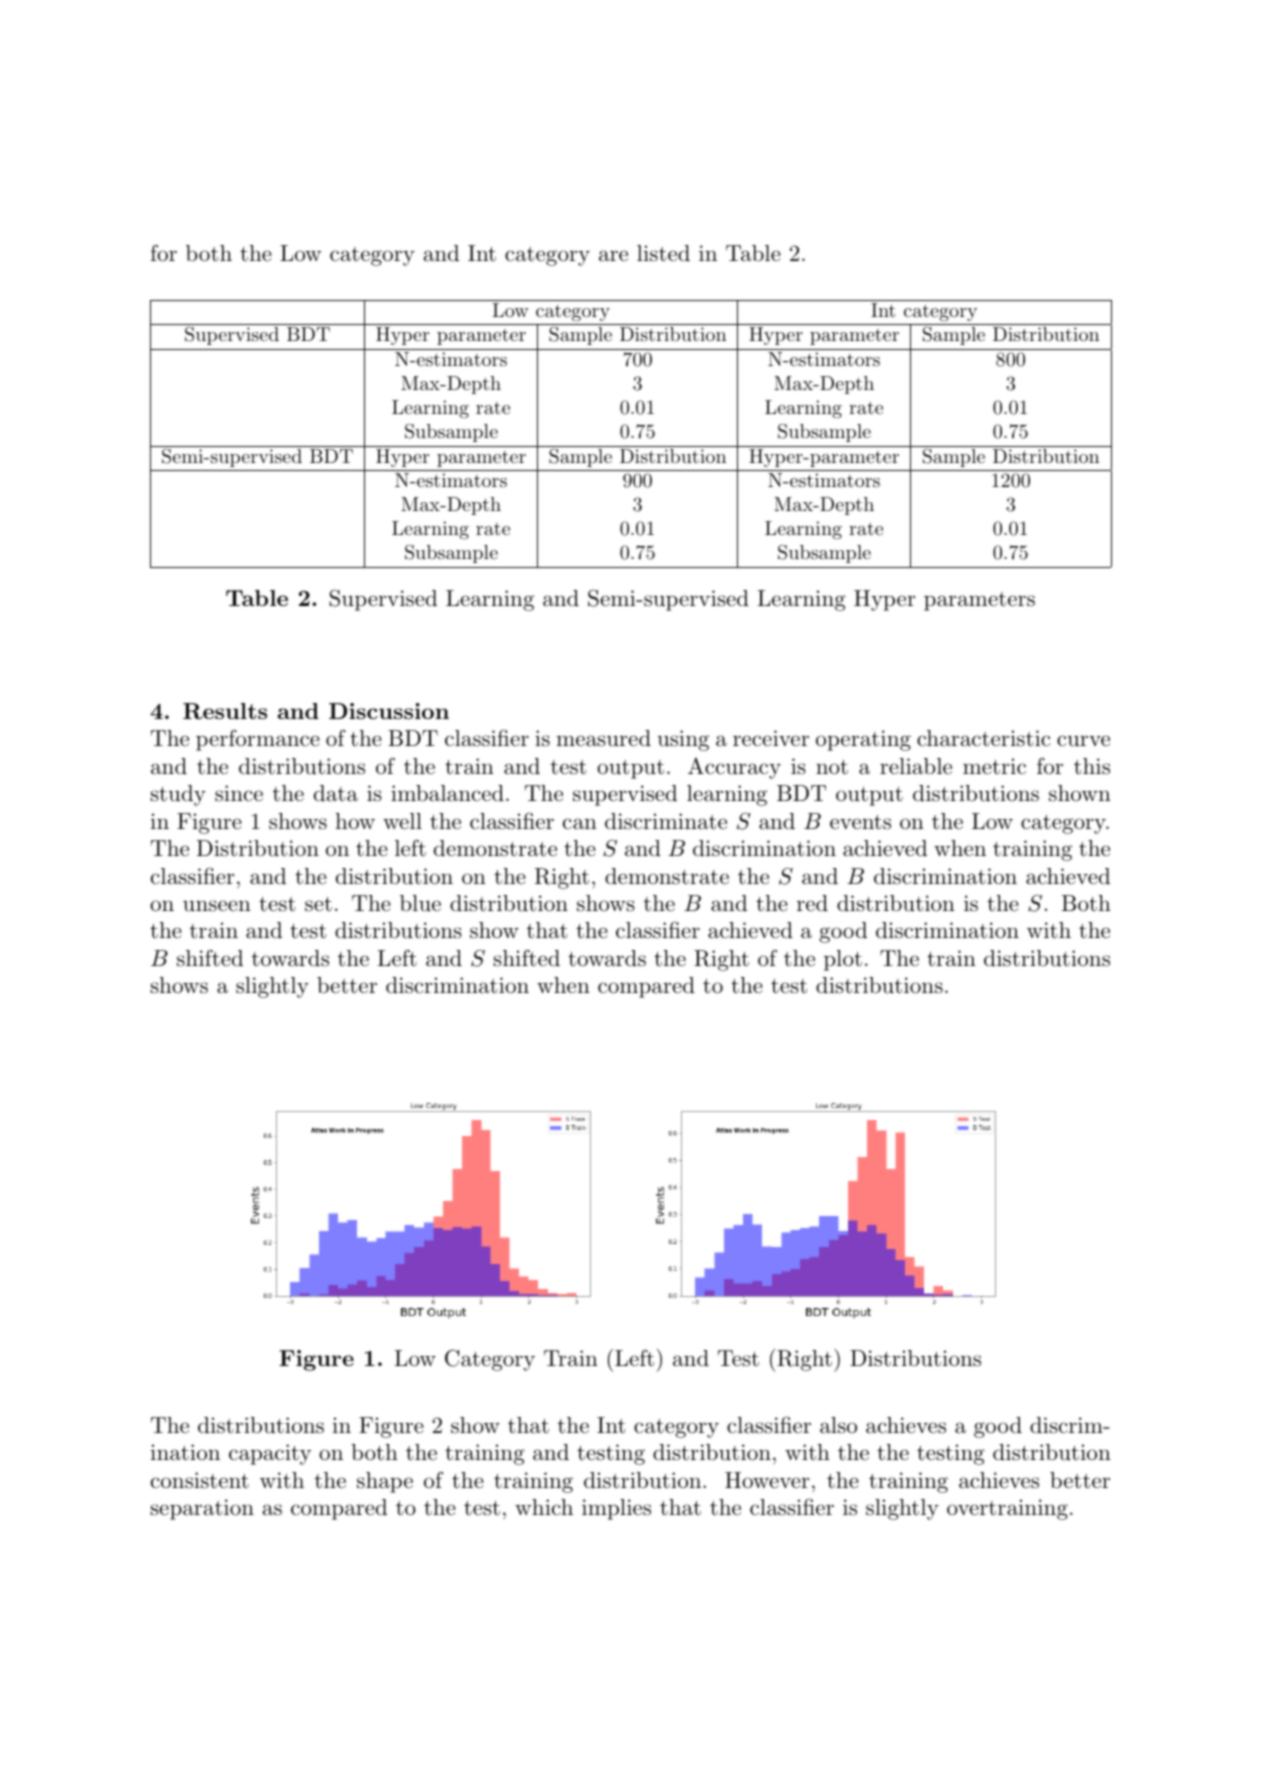  Describe the element at coordinates (994, 766) in the image. I see `metric` at that location.
